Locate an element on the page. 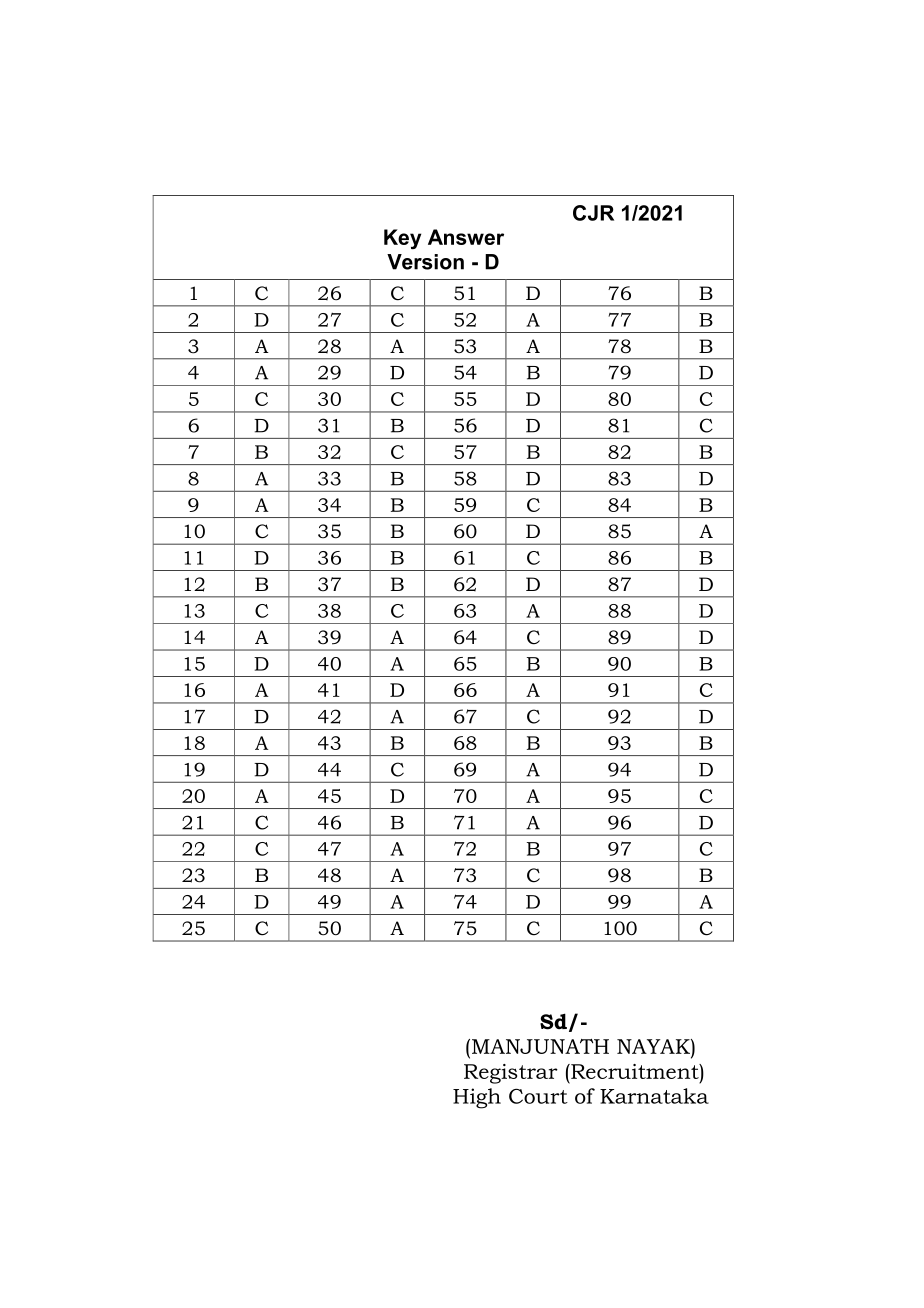 This image has height=1308, width=924. Registrar is located at coordinates (511, 1074).
